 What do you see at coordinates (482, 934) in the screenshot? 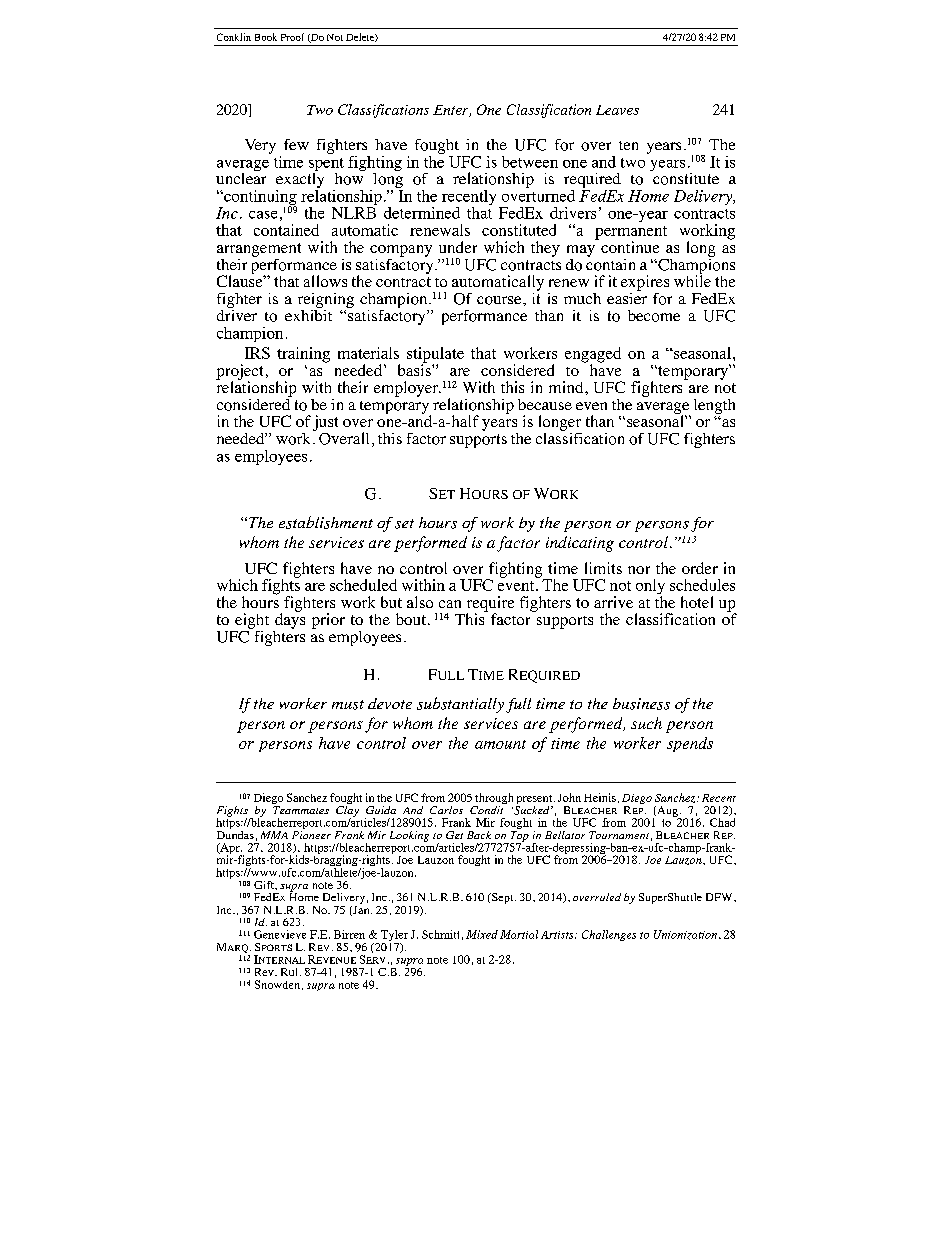
I see `Mixed` at bounding box center [482, 934].
